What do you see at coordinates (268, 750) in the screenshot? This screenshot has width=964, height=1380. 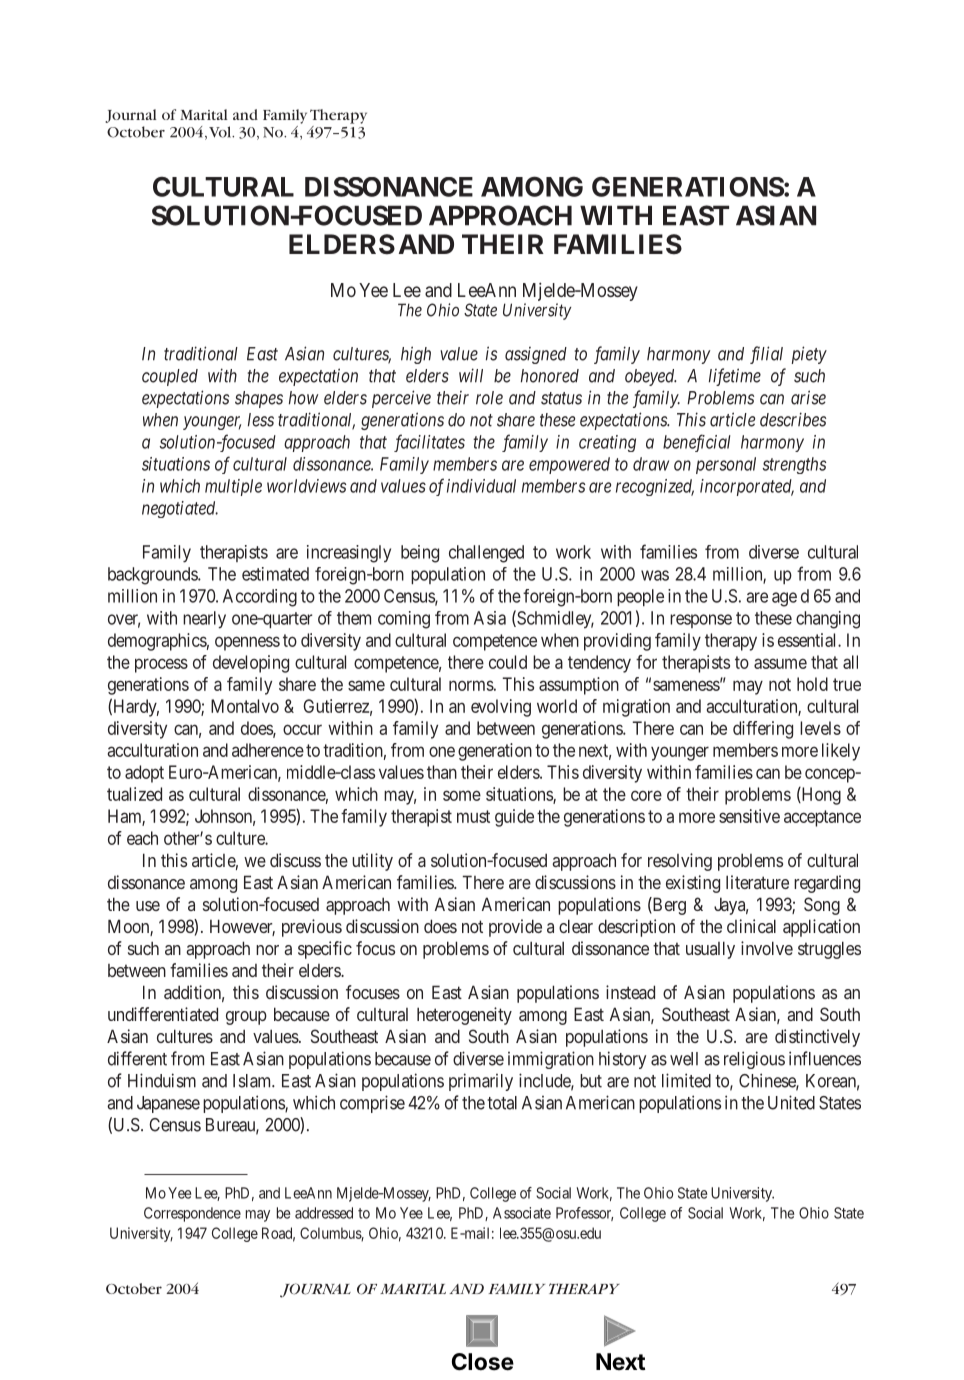 I see `adherence` at bounding box center [268, 750].
